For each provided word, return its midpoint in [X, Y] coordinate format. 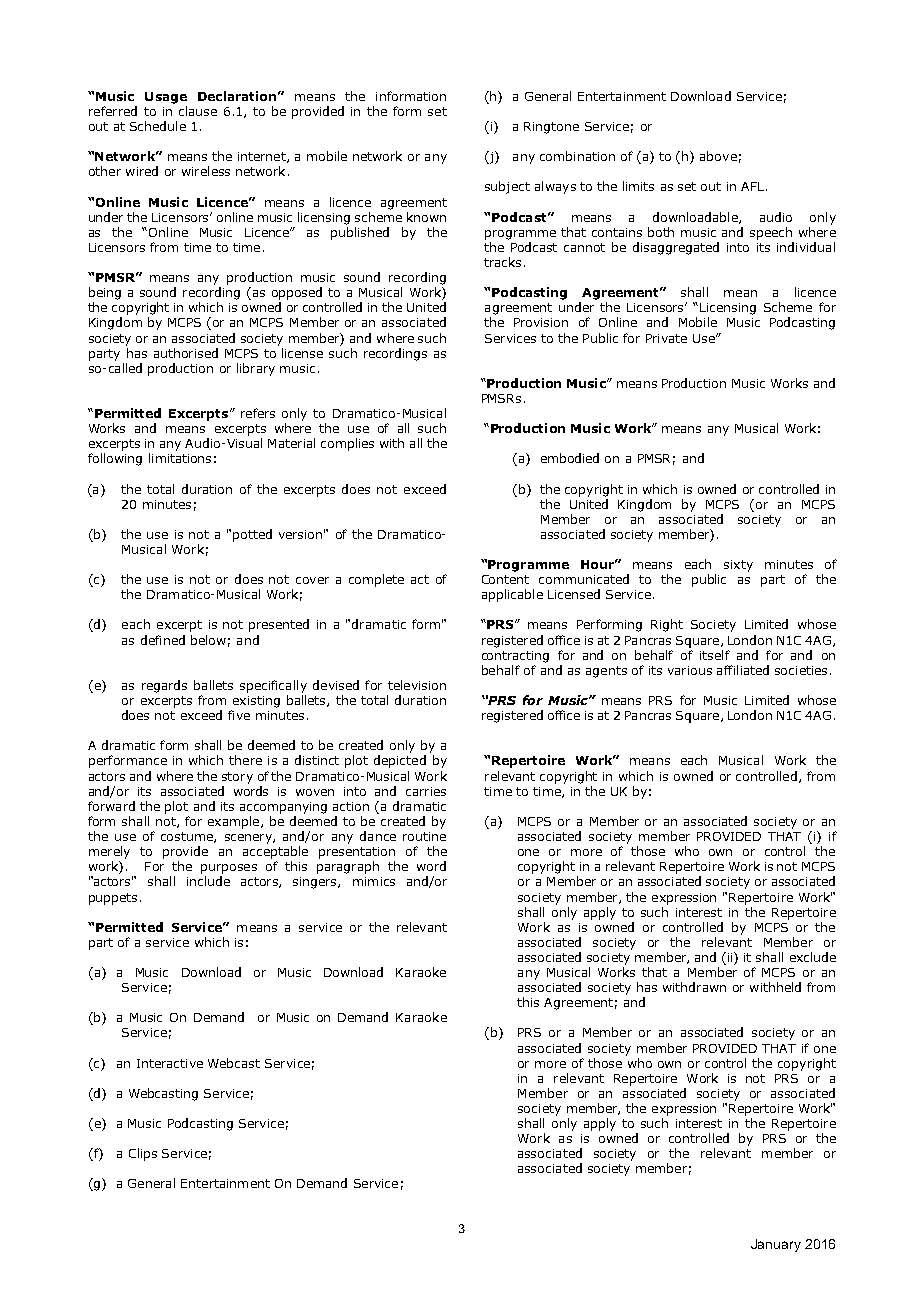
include [208, 881]
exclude [813, 957]
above [718, 156]
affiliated [743, 670]
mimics [374, 881]
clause [198, 111]
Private [666, 338]
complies [347, 444]
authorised [186, 353]
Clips [143, 1154]
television [417, 685]
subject [507, 187]
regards [164, 686]
